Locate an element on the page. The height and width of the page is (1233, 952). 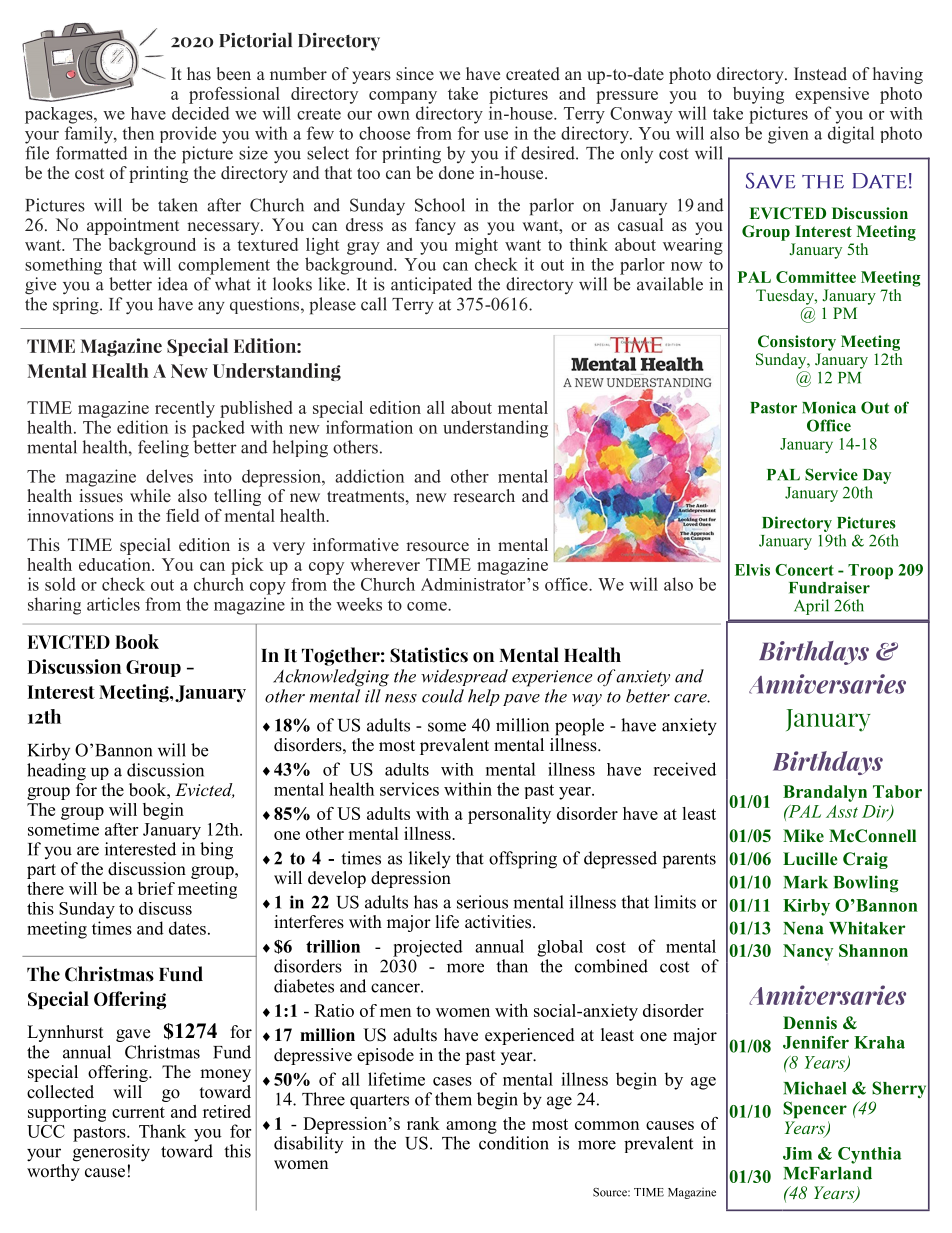
generosity is located at coordinates (111, 1153).
